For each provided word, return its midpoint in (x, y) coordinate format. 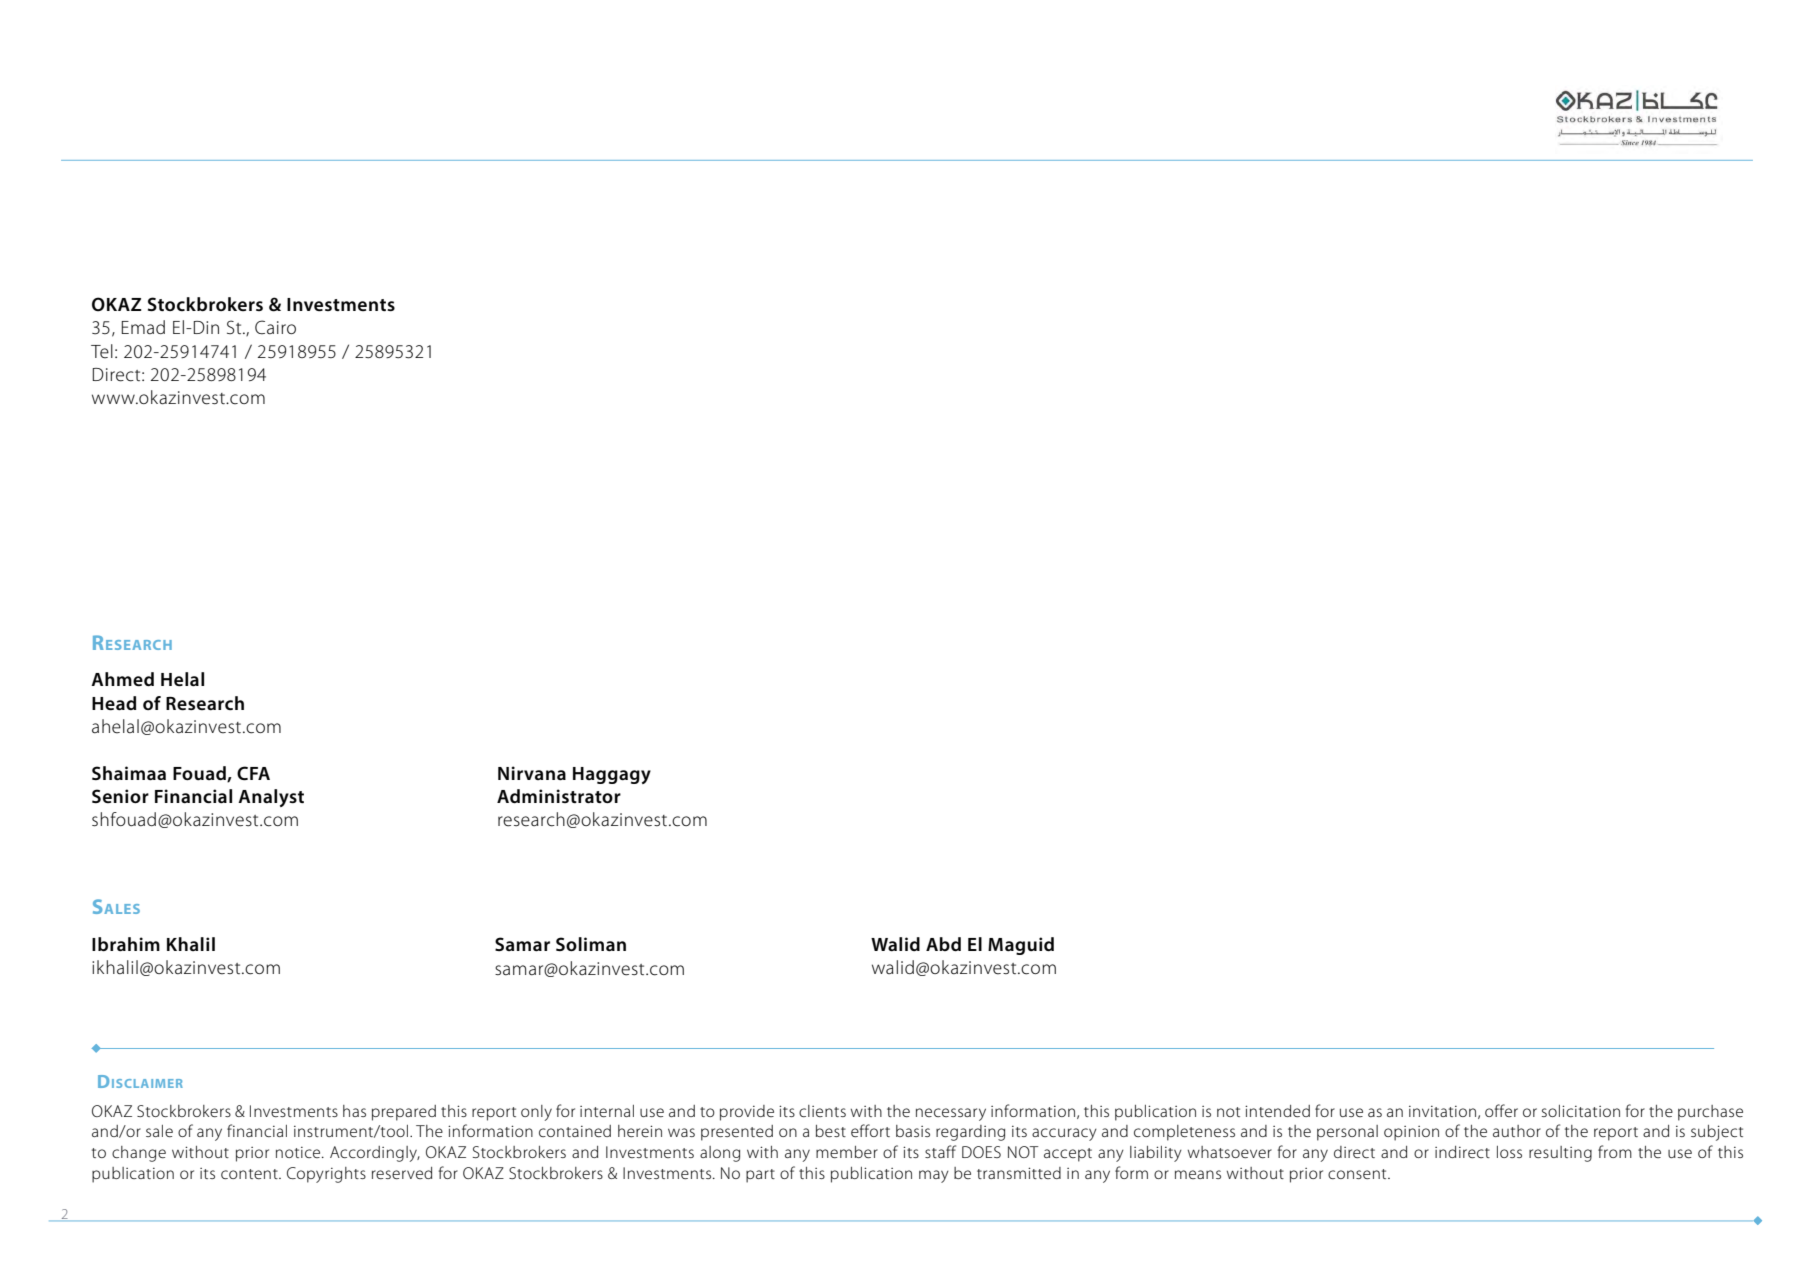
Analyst (271, 798)
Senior (120, 796)
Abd (943, 944)
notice (299, 1152)
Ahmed (122, 679)
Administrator (559, 796)
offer (1501, 1110)
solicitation (1581, 1111)
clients (822, 1111)
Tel (102, 351)
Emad (143, 327)
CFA (253, 773)
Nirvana (532, 773)
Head (114, 703)
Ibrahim (126, 944)
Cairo (275, 327)
